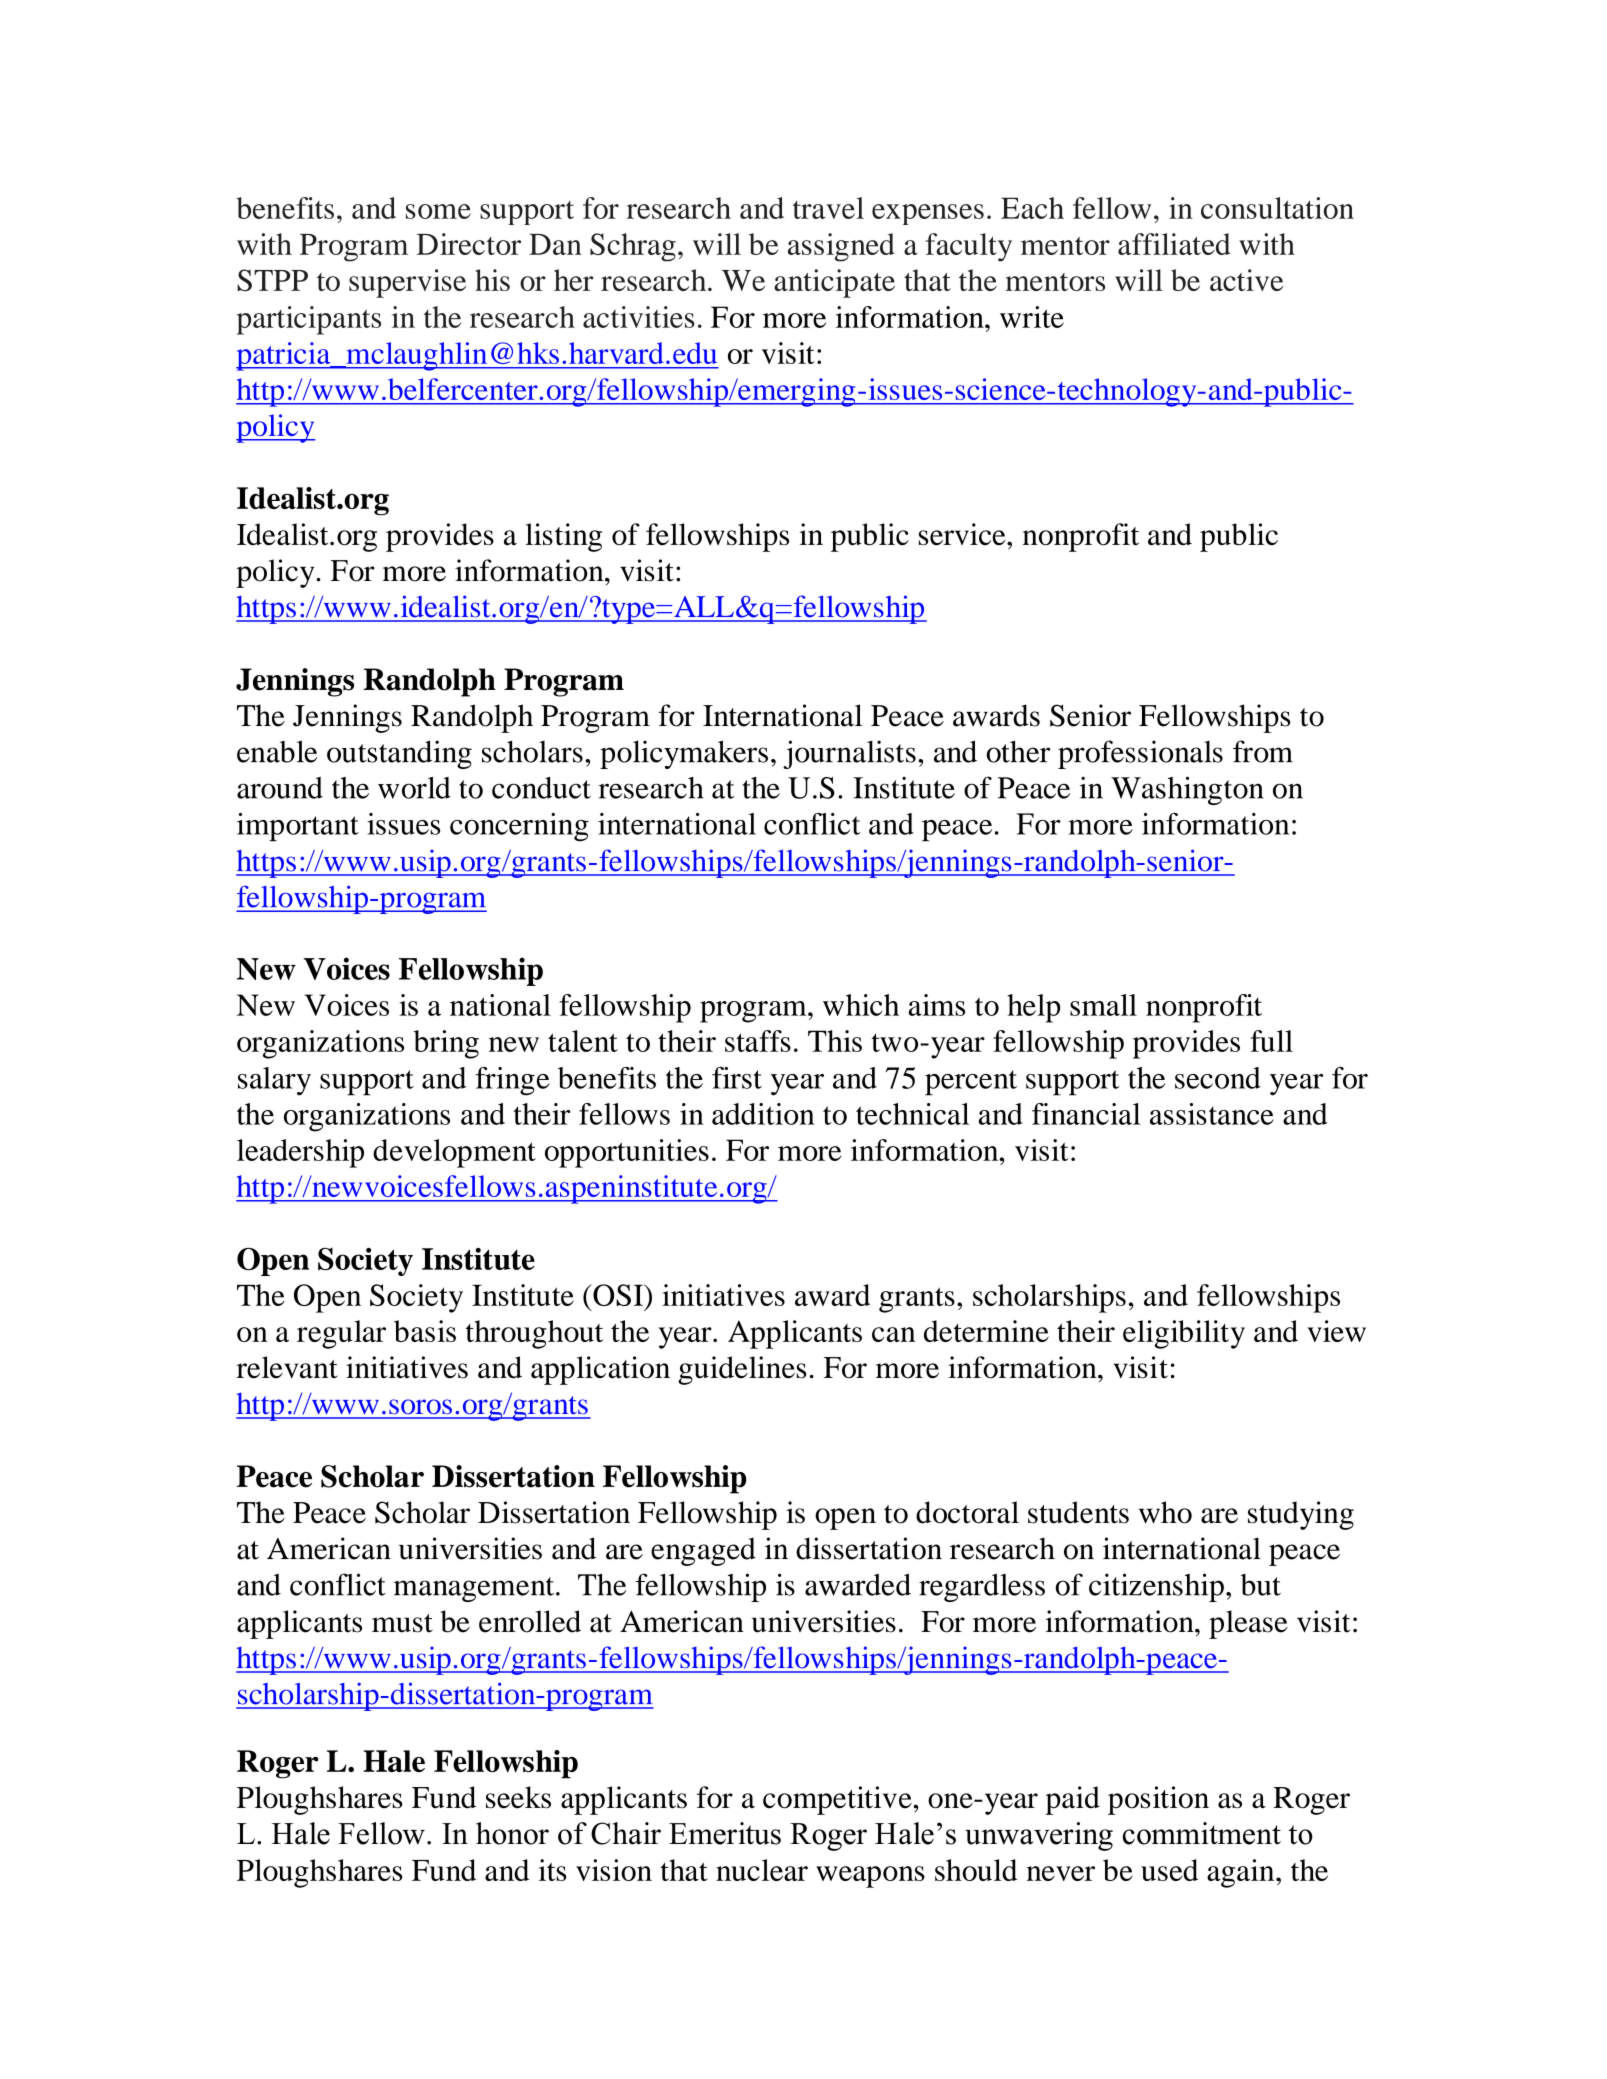 The image size is (1607, 2079). Describe the element at coordinates (399, 754) in the screenshot. I see `outstanding` at that location.
